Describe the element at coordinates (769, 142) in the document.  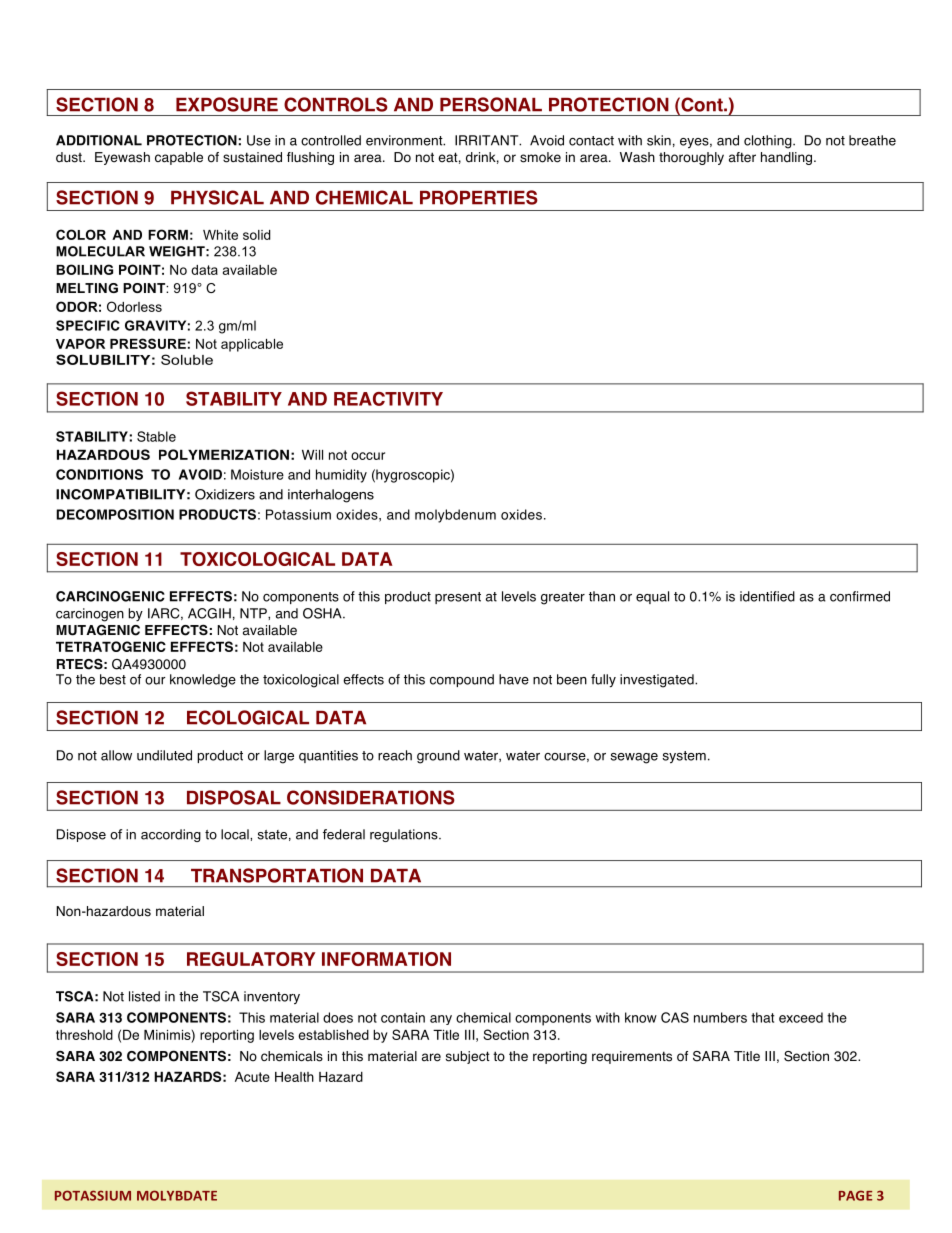
I see `clothing` at that location.
